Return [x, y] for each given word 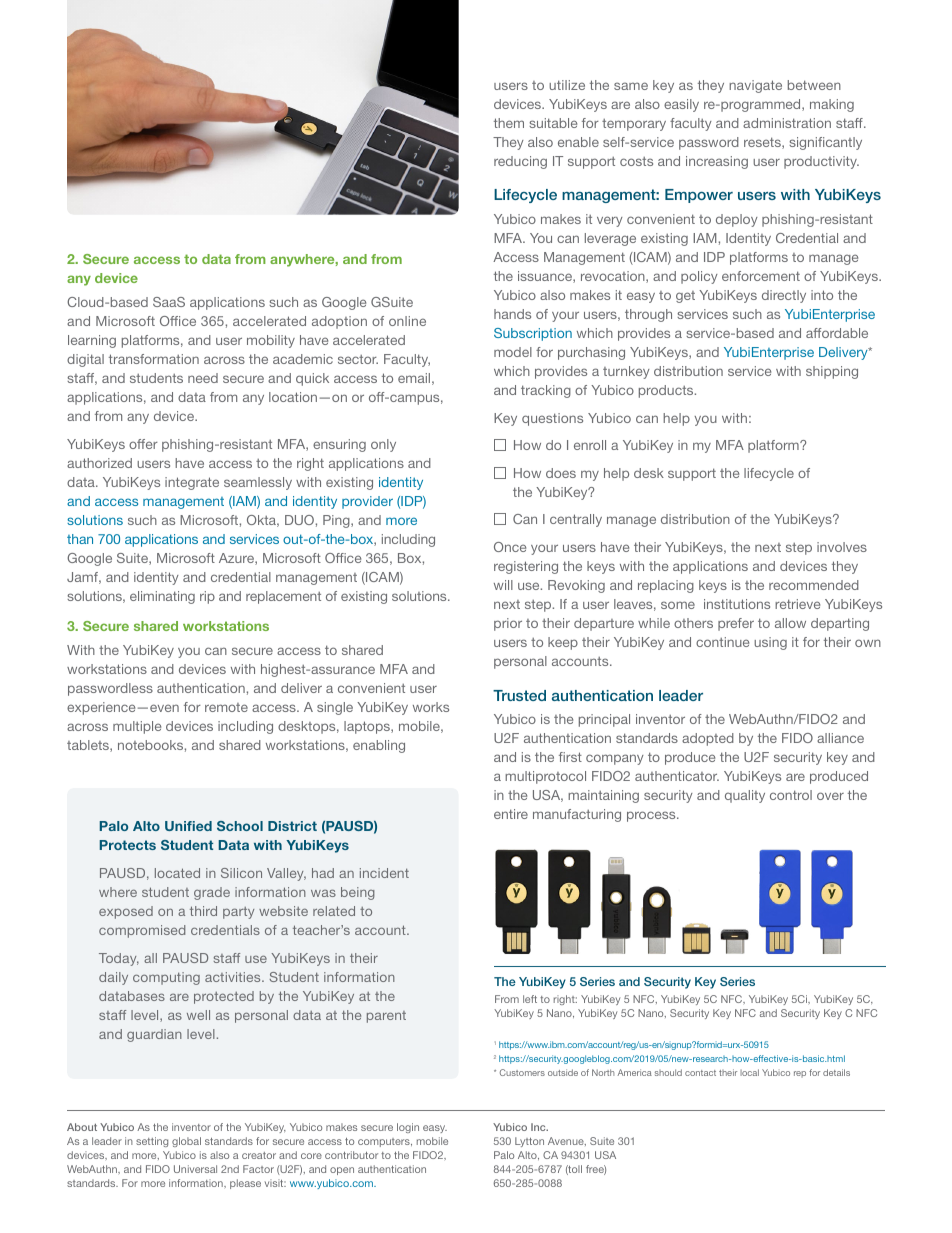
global [186, 1142]
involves [842, 547]
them [509, 123]
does [561, 473]
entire [511, 814]
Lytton [529, 1142]
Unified [188, 826]
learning [92, 341]
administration [787, 123]
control [791, 795]
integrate [192, 483]
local [749, 1072]
